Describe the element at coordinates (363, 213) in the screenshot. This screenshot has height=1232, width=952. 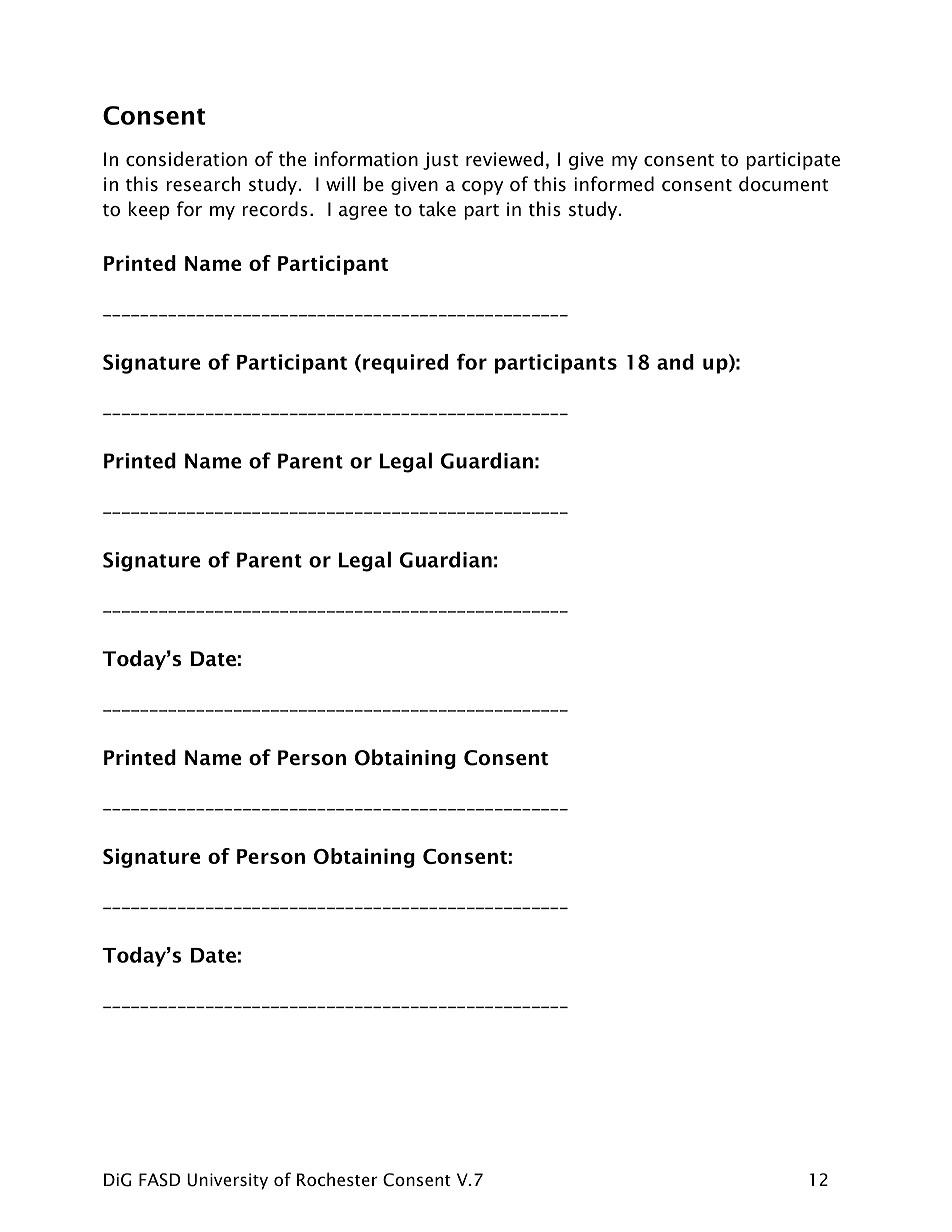
I see `agree` at that location.
